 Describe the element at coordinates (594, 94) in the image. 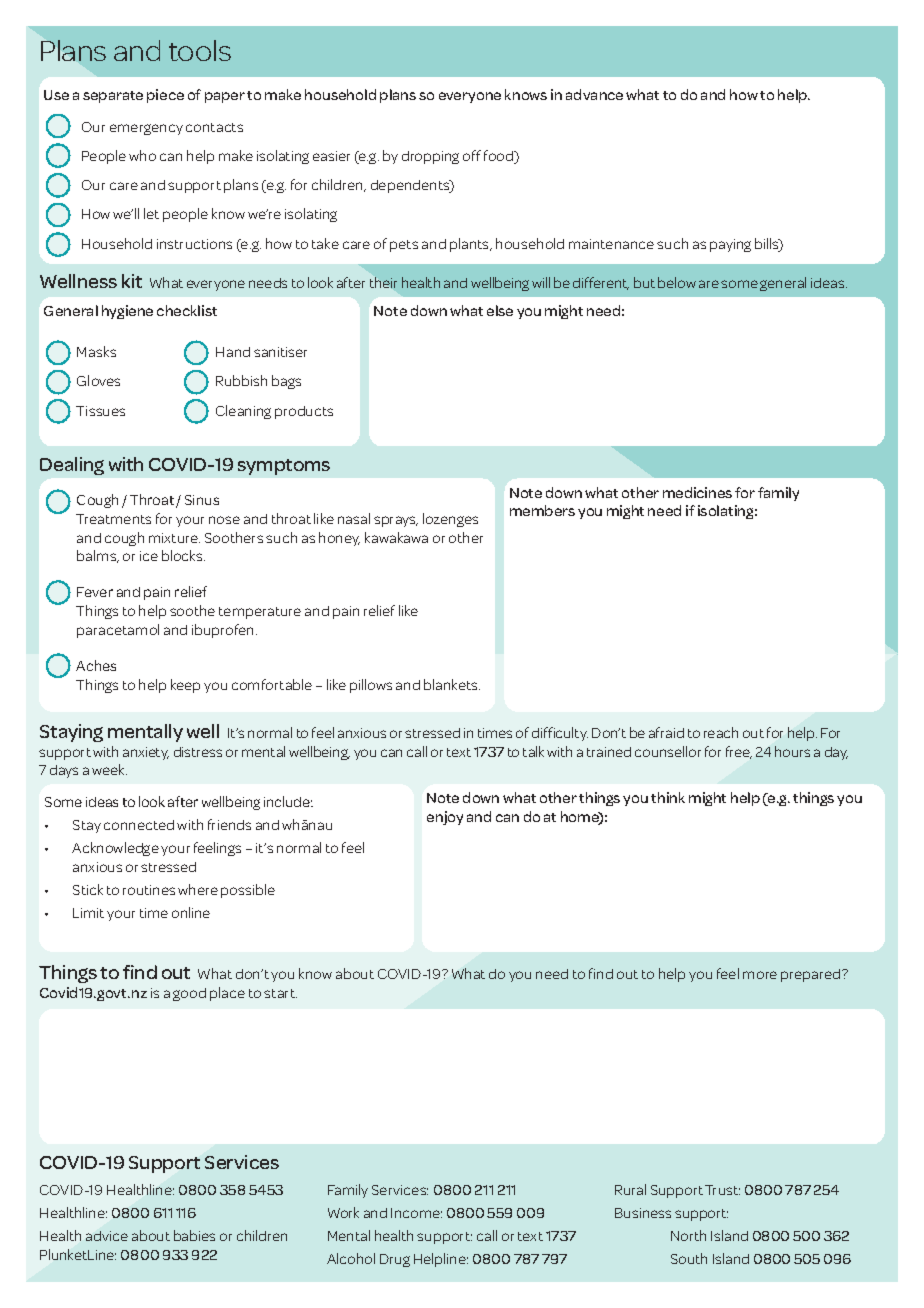

I see `advance` at that location.
